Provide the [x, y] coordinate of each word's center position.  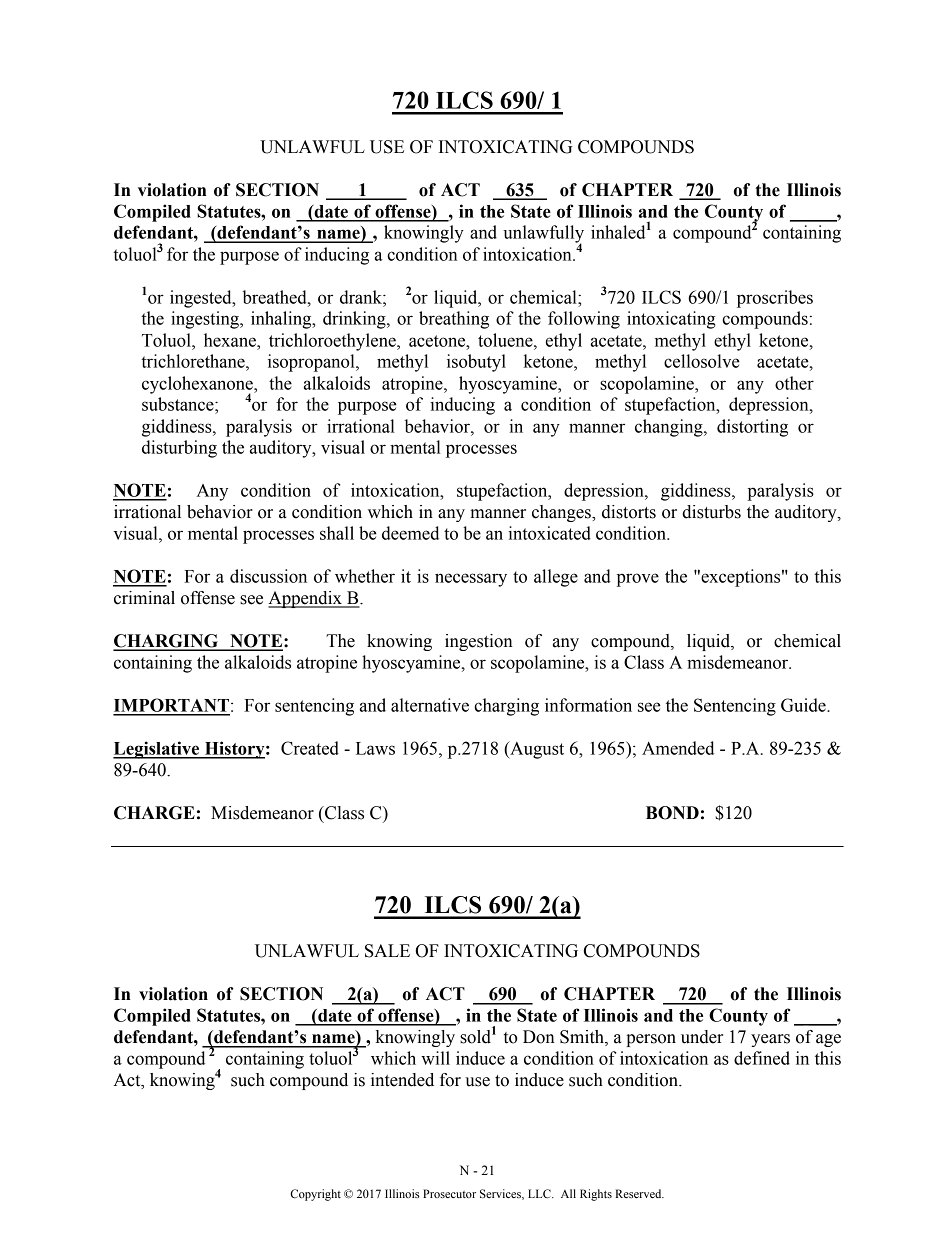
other [794, 383]
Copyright [315, 1195]
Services [501, 1194]
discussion [268, 576]
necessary [471, 580]
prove [638, 580]
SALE [387, 951]
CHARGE [154, 813]
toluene [506, 340]
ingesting [206, 320]
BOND [672, 813]
